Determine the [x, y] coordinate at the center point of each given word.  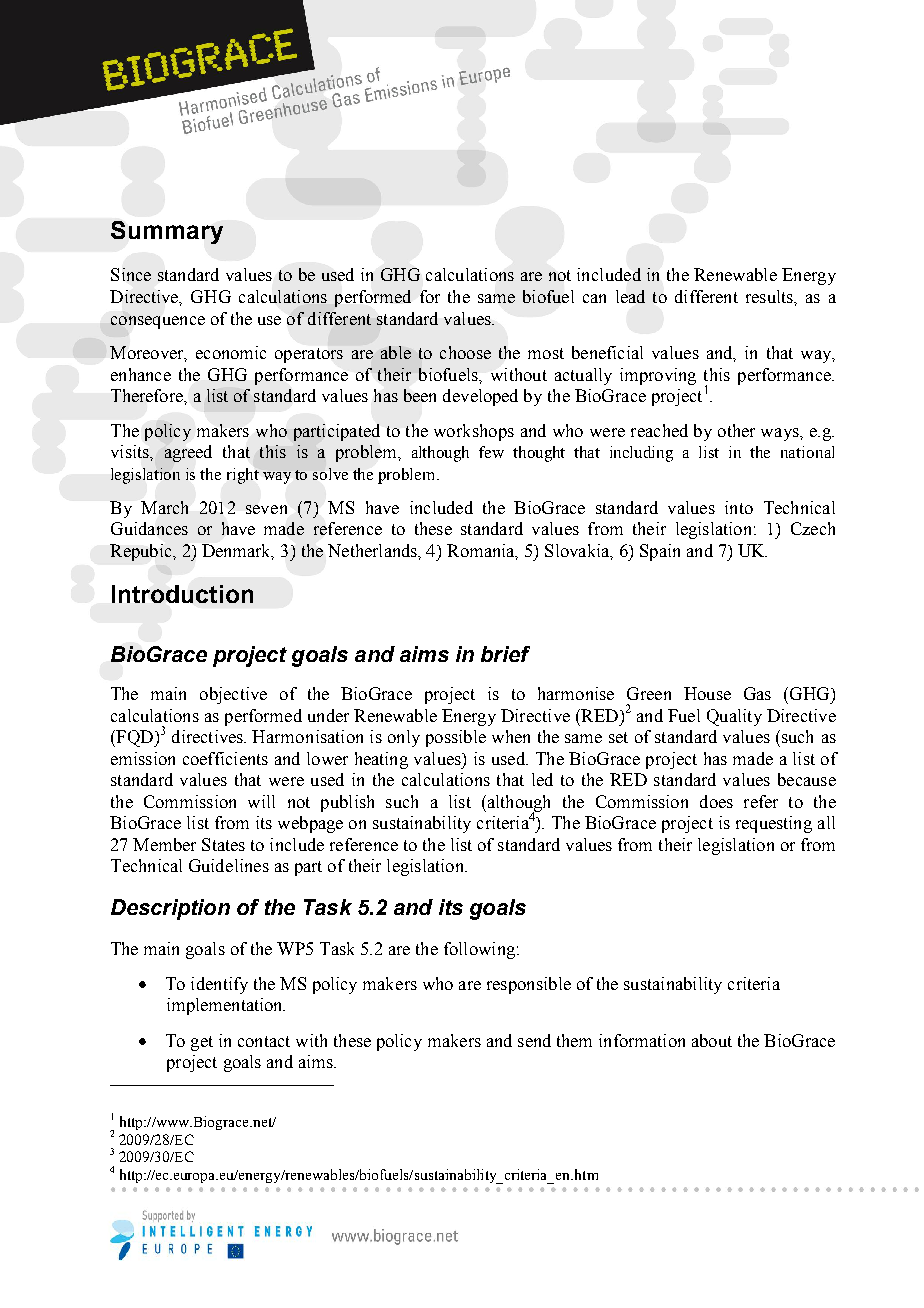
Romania [482, 551]
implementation [226, 1006]
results [770, 296]
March [164, 507]
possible [456, 738]
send [534, 1040]
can [594, 298]
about [712, 1040]
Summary [167, 232]
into [739, 507]
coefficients [225, 758]
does [716, 801]
